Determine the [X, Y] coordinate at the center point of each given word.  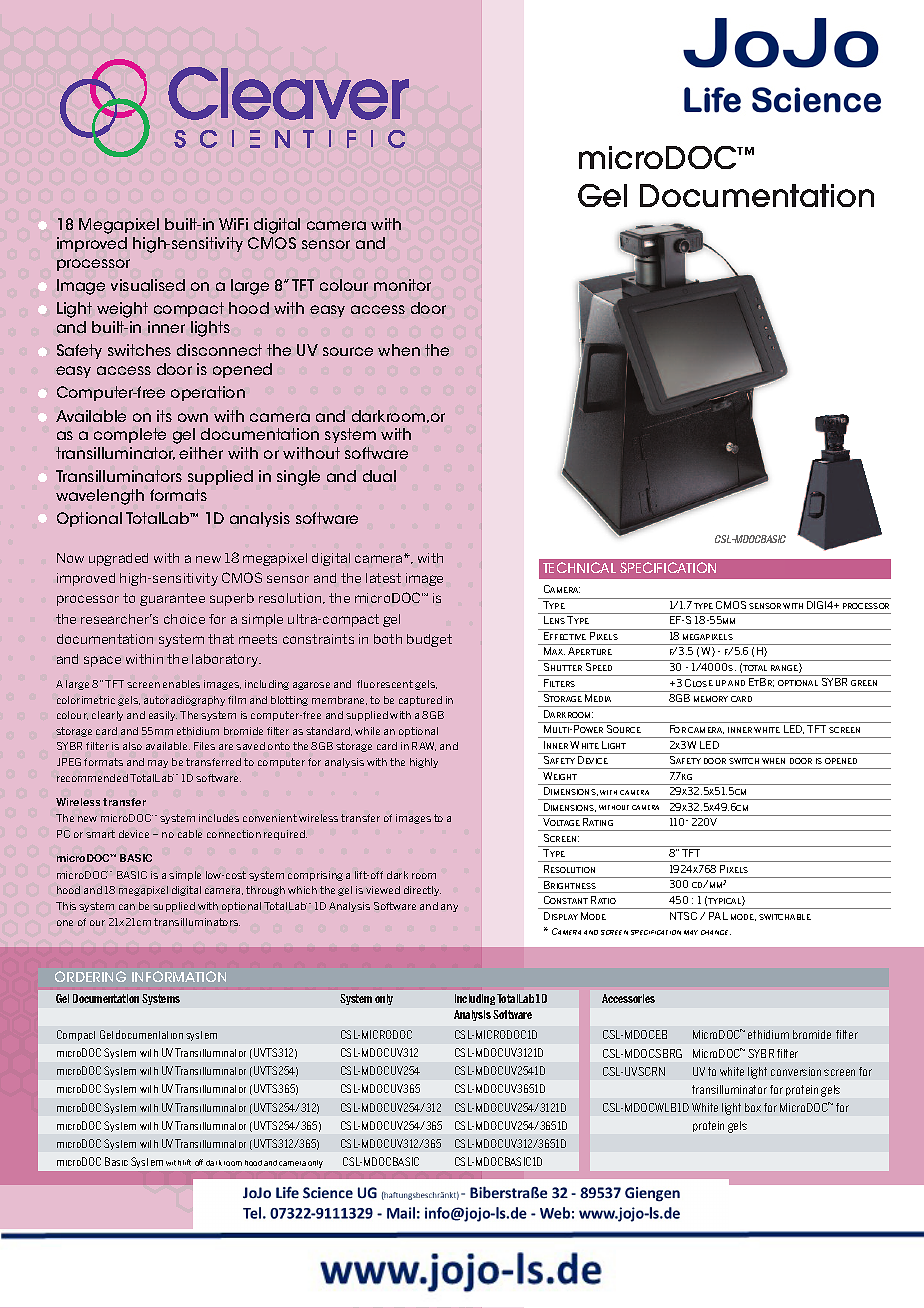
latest [383, 578]
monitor [402, 285]
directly [422, 891]
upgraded [118, 559]
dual [379, 476]
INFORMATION [179, 976]
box [753, 1107]
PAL [718, 916]
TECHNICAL [579, 567]
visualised [148, 285]
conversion [796, 1071]
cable [190, 834]
